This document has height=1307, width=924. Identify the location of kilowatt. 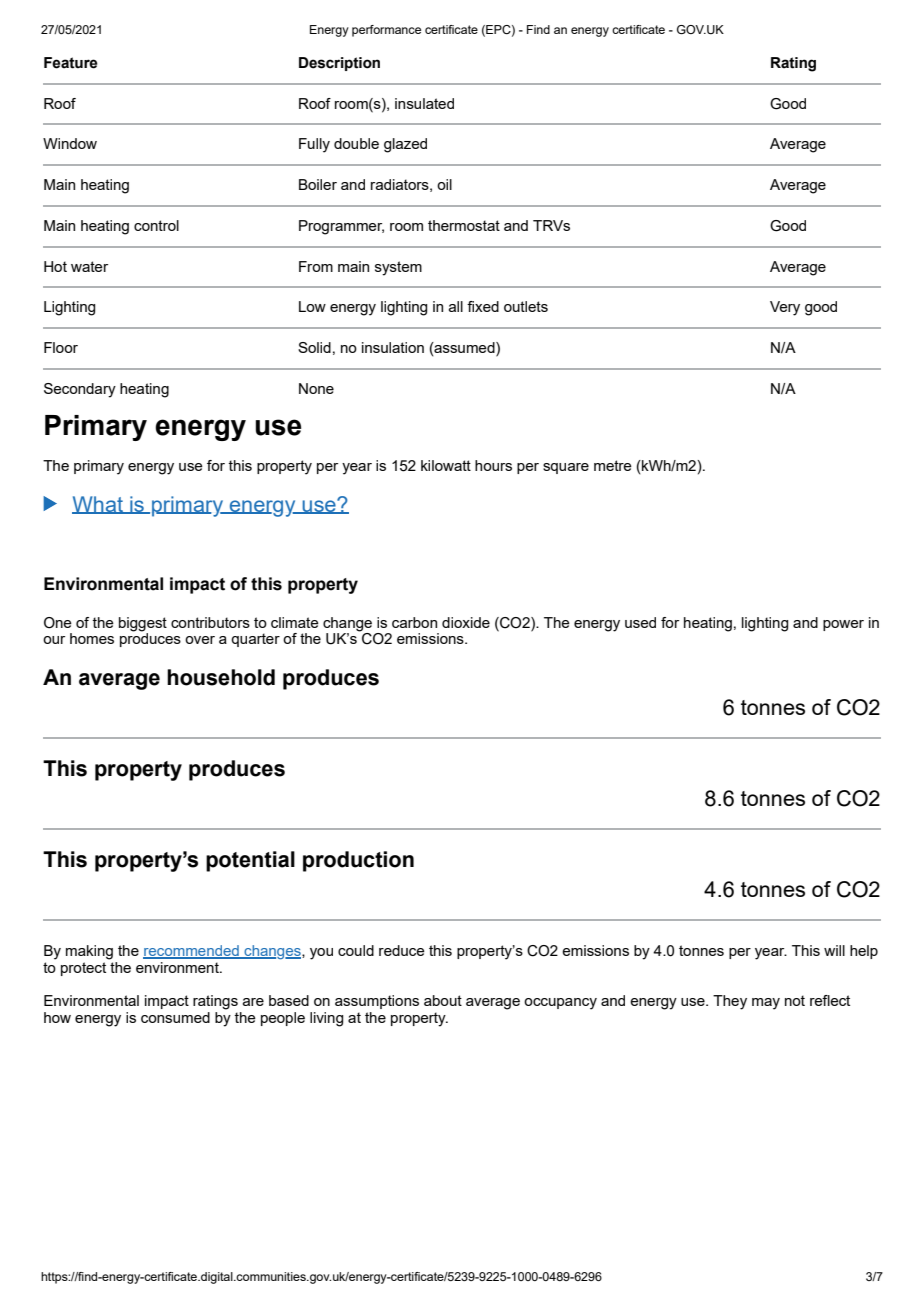
(446, 465).
